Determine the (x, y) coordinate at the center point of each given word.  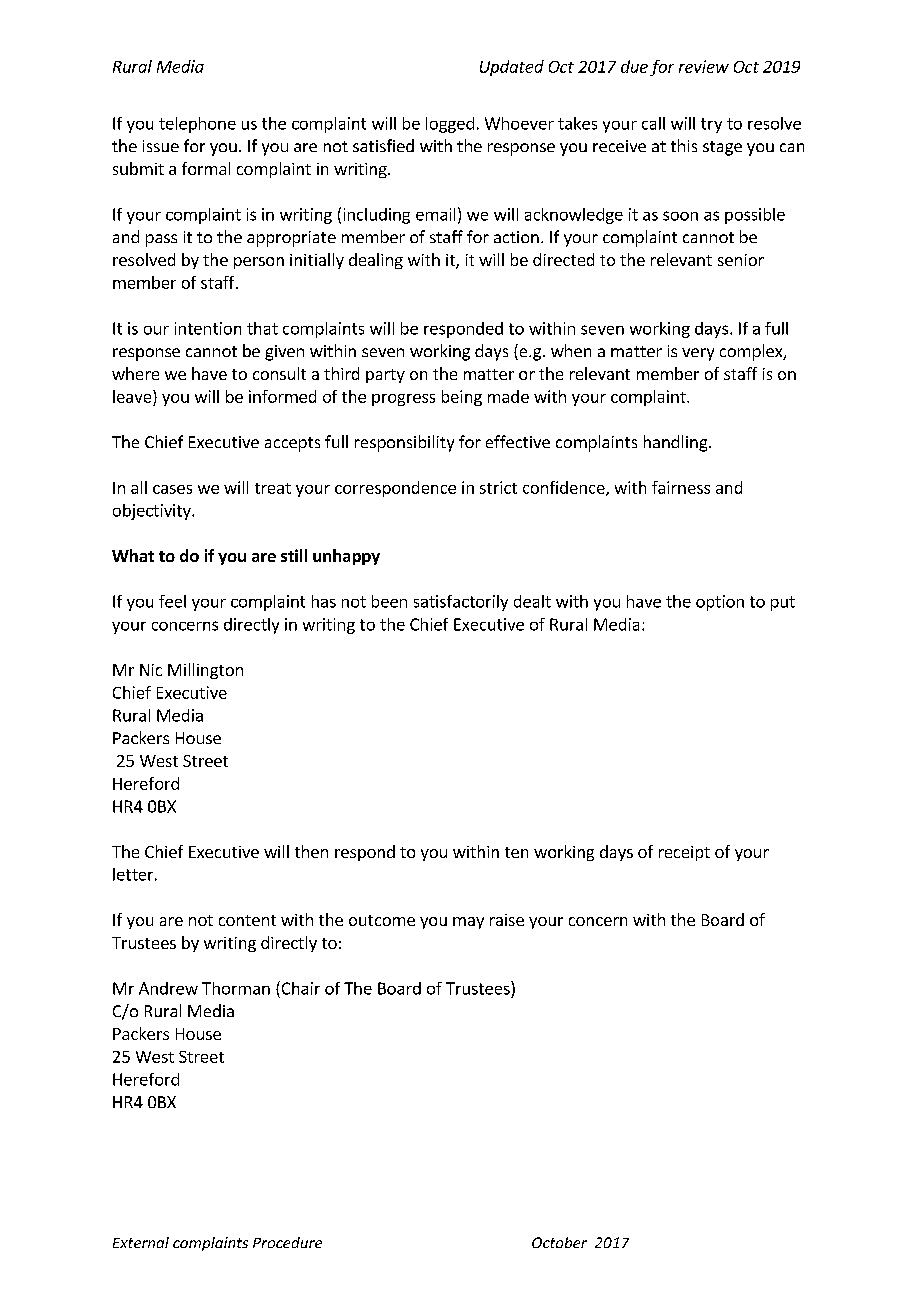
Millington (205, 671)
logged (450, 125)
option (720, 603)
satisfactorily (461, 603)
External (141, 1242)
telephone (197, 125)
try (711, 125)
